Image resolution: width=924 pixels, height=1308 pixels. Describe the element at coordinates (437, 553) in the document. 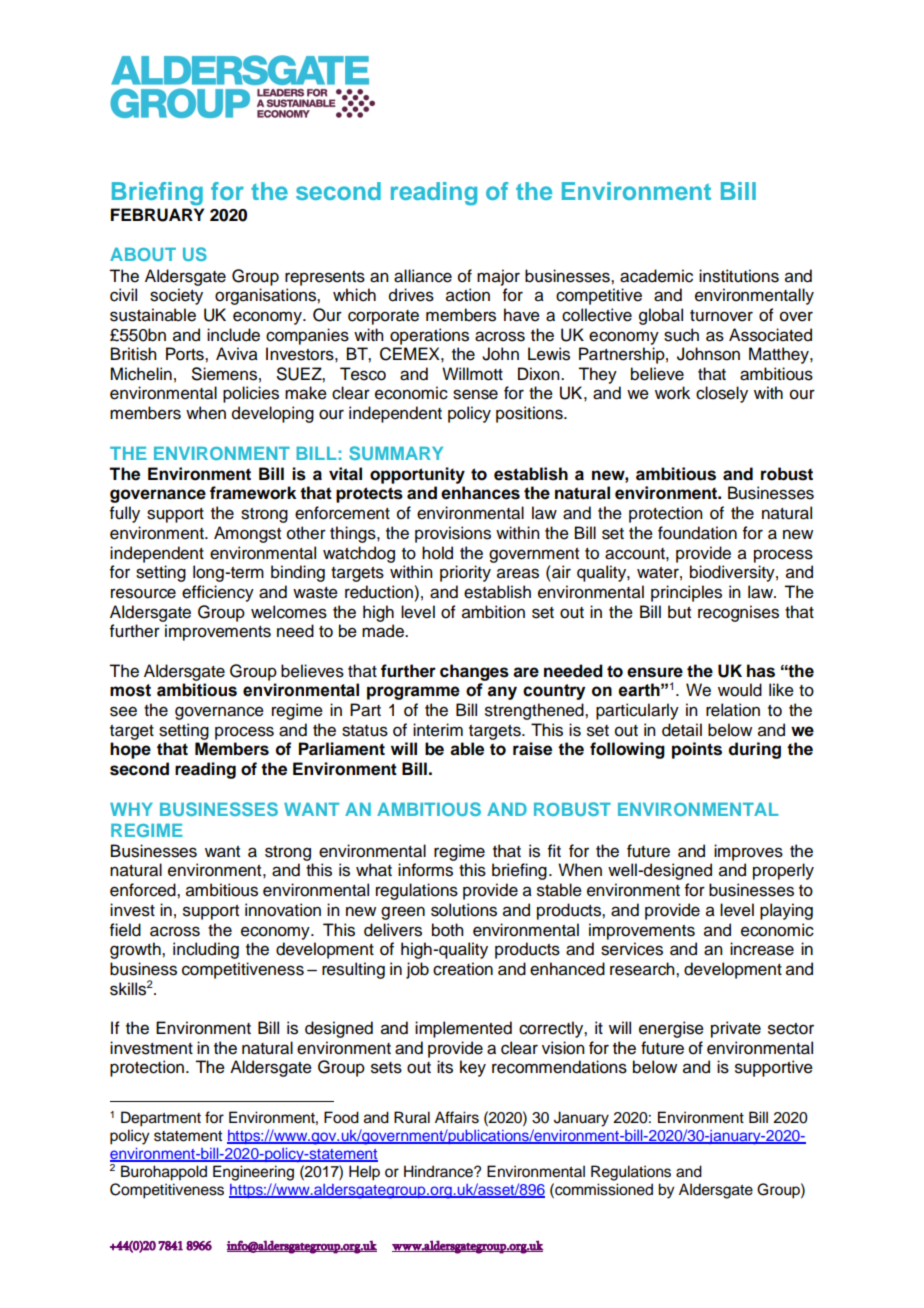

I see `hold` at that location.
